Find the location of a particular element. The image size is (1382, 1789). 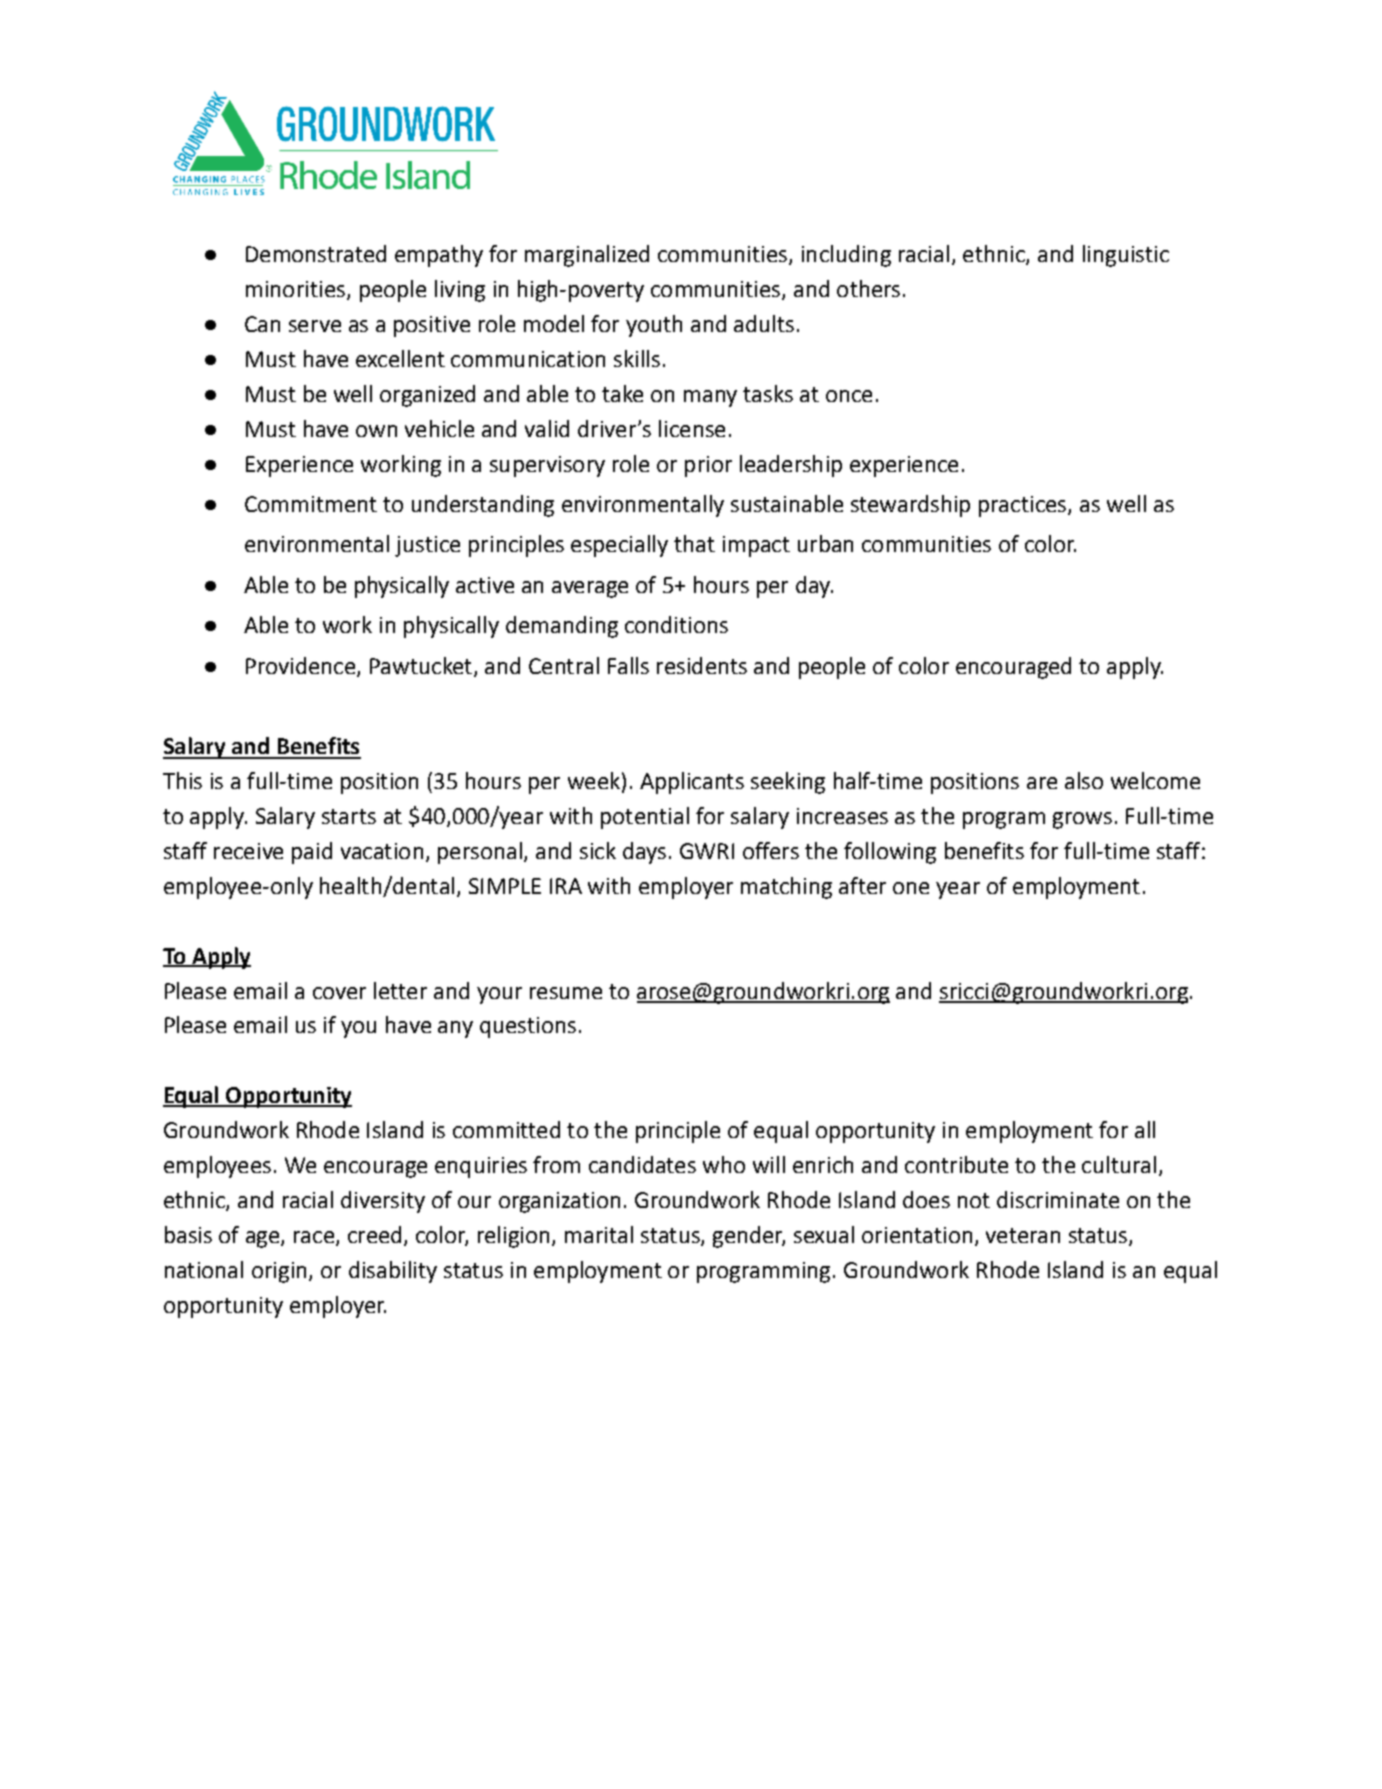

race is located at coordinates (314, 1237).
